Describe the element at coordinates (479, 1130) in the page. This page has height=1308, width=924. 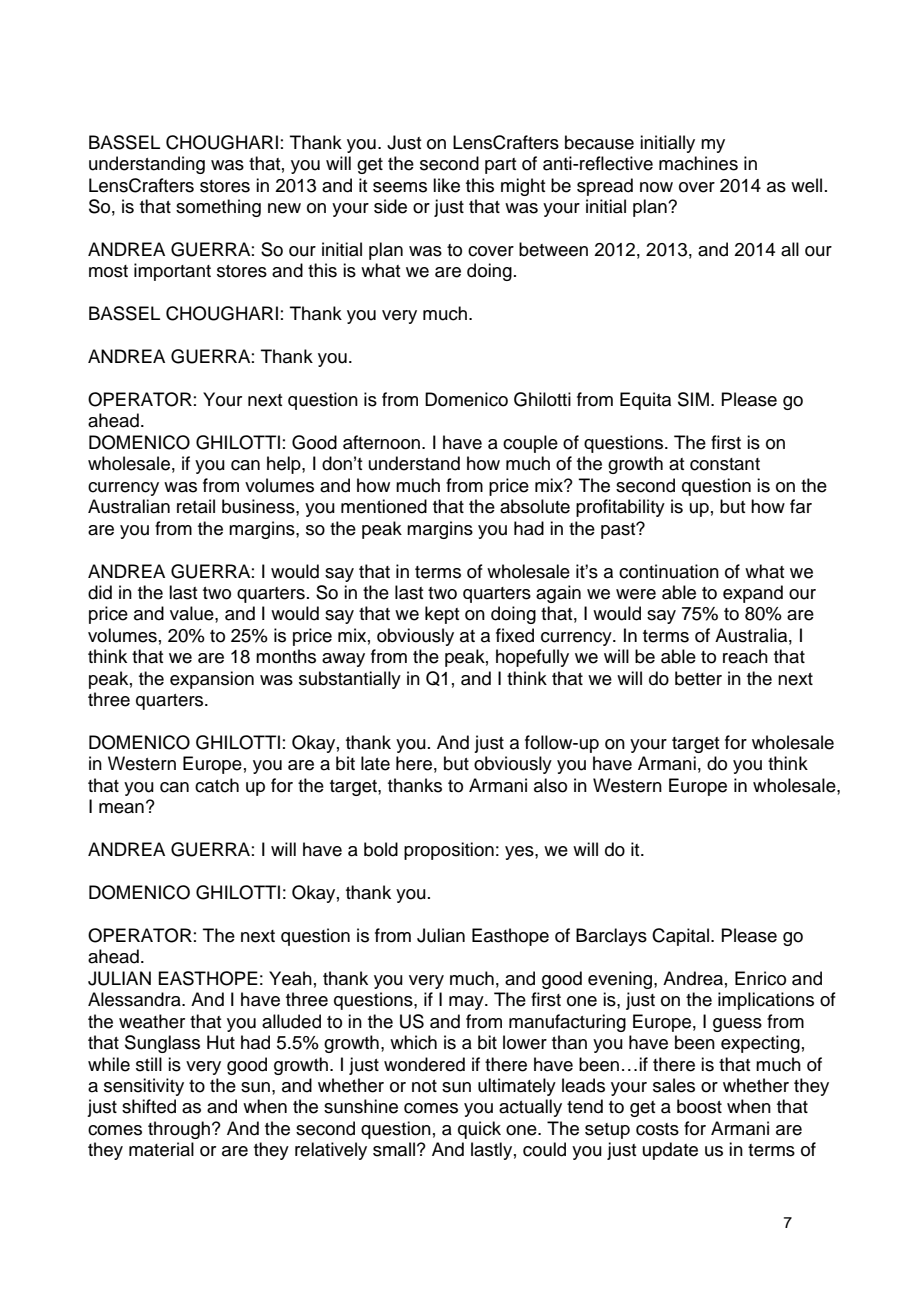
I see `quick` at that location.
